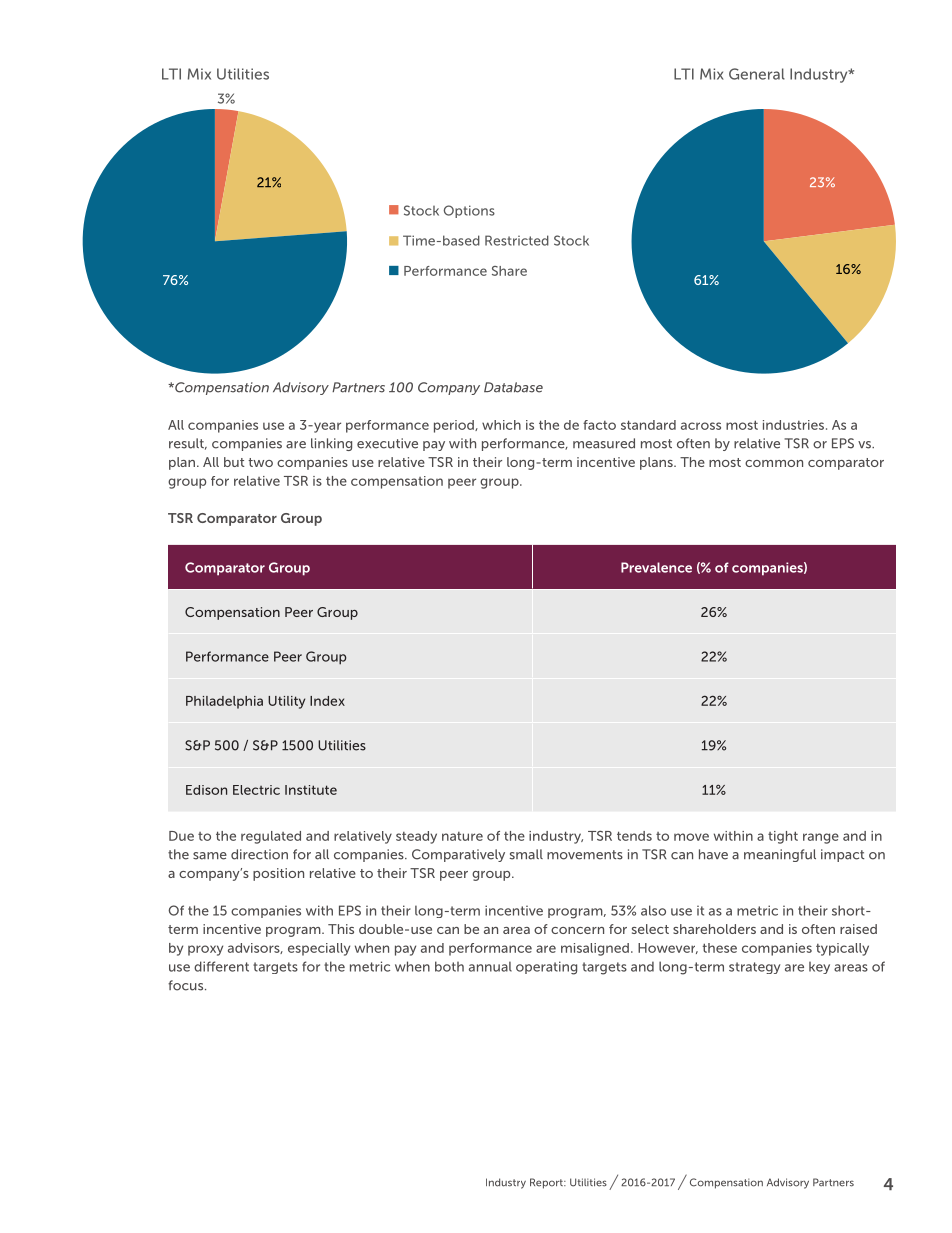 The height and width of the screenshot is (1233, 952). I want to click on strategy, so click(754, 968).
